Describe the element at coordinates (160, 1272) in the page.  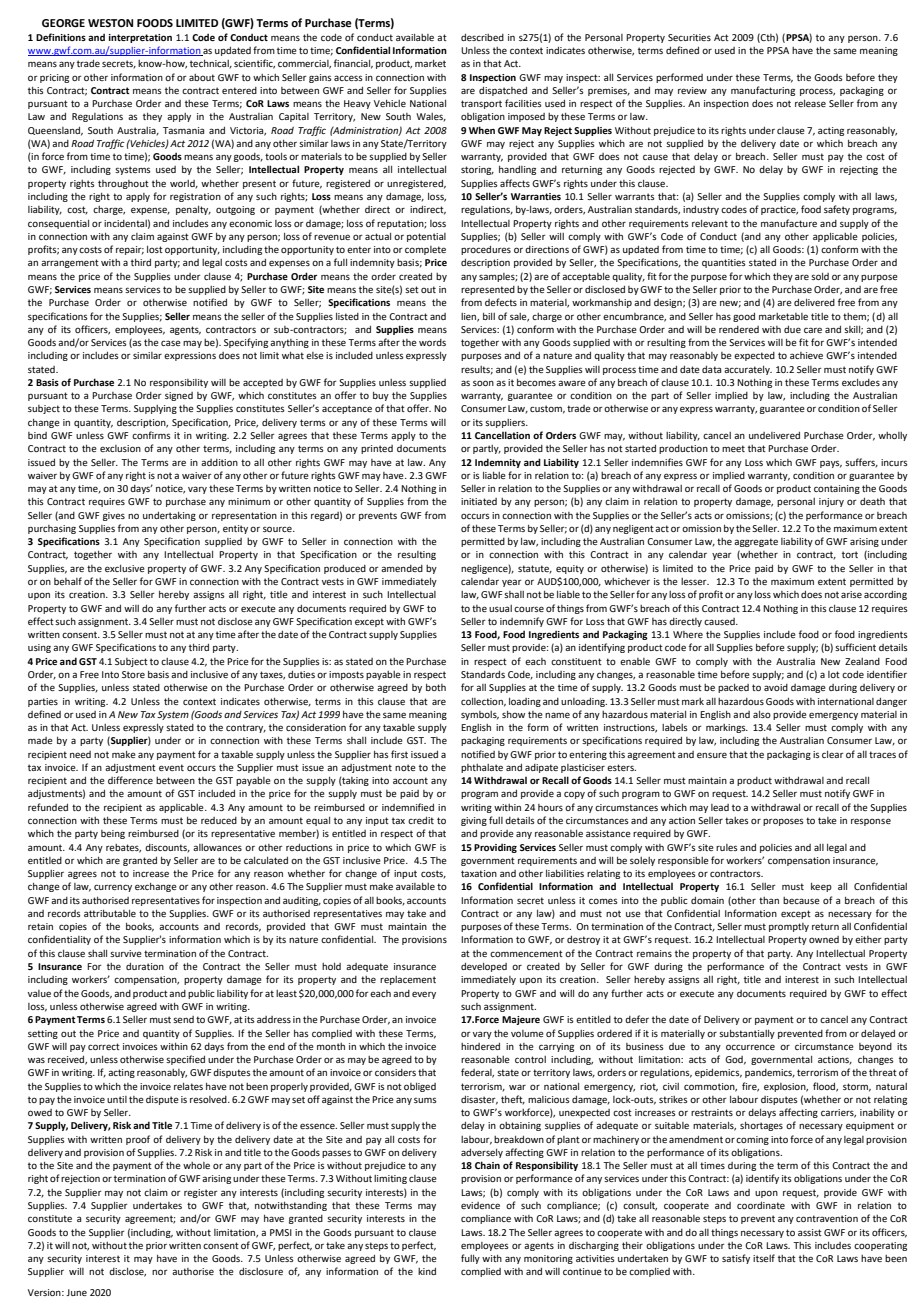
I see `nor` at that location.
